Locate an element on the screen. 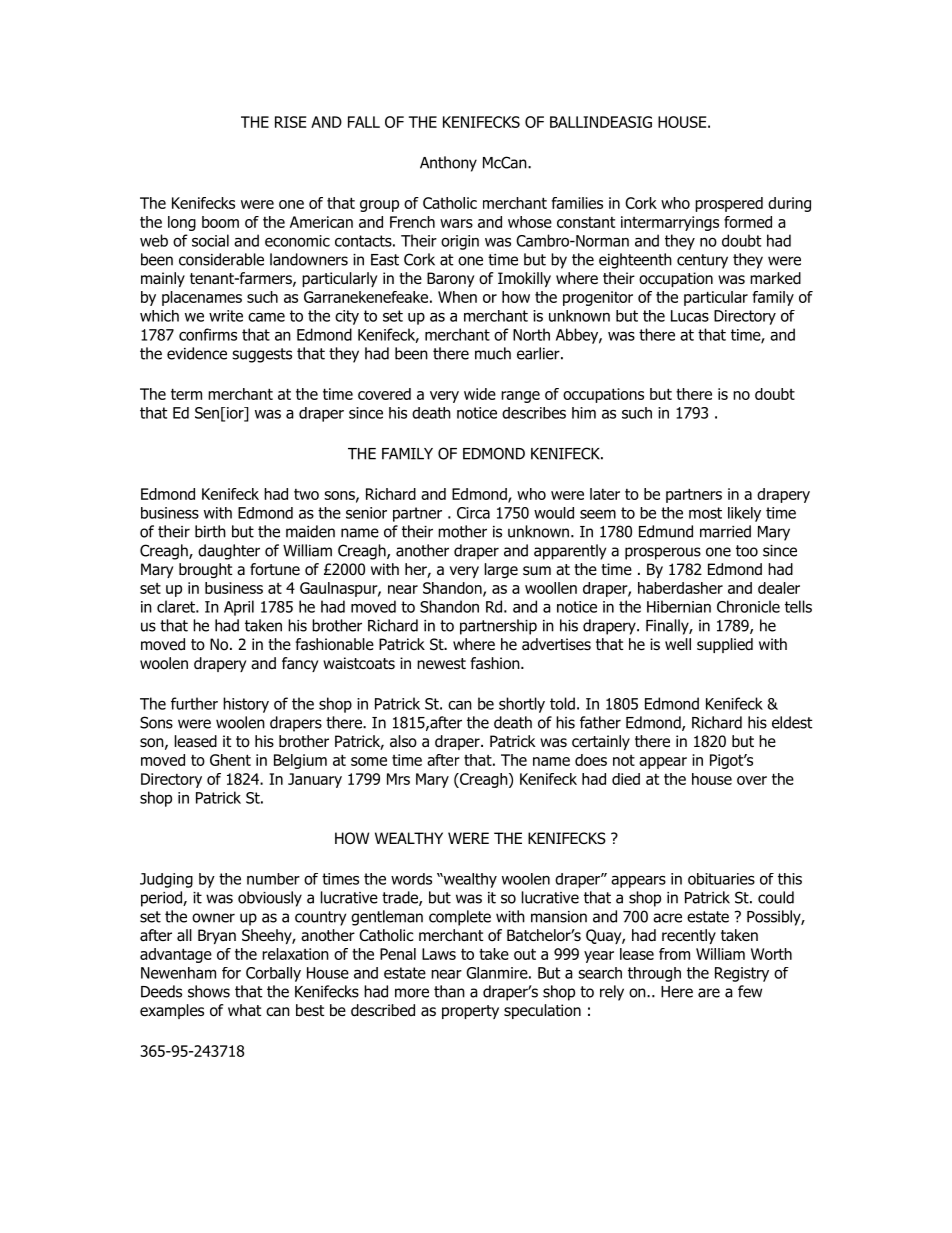 Image resolution: width=952 pixels, height=1233 pixels. RISE is located at coordinates (290, 122).
